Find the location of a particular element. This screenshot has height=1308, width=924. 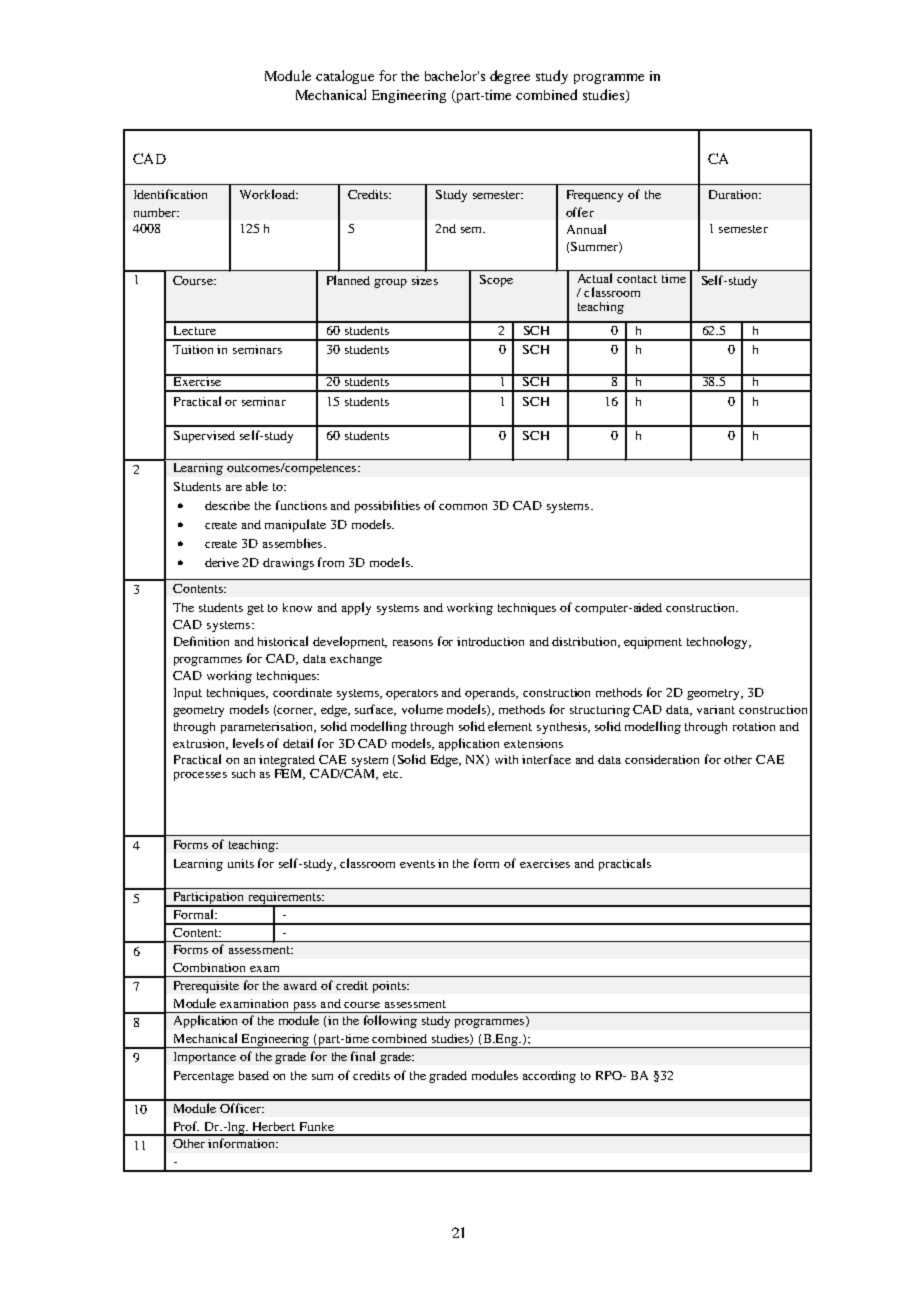

according is located at coordinates (549, 1077).
